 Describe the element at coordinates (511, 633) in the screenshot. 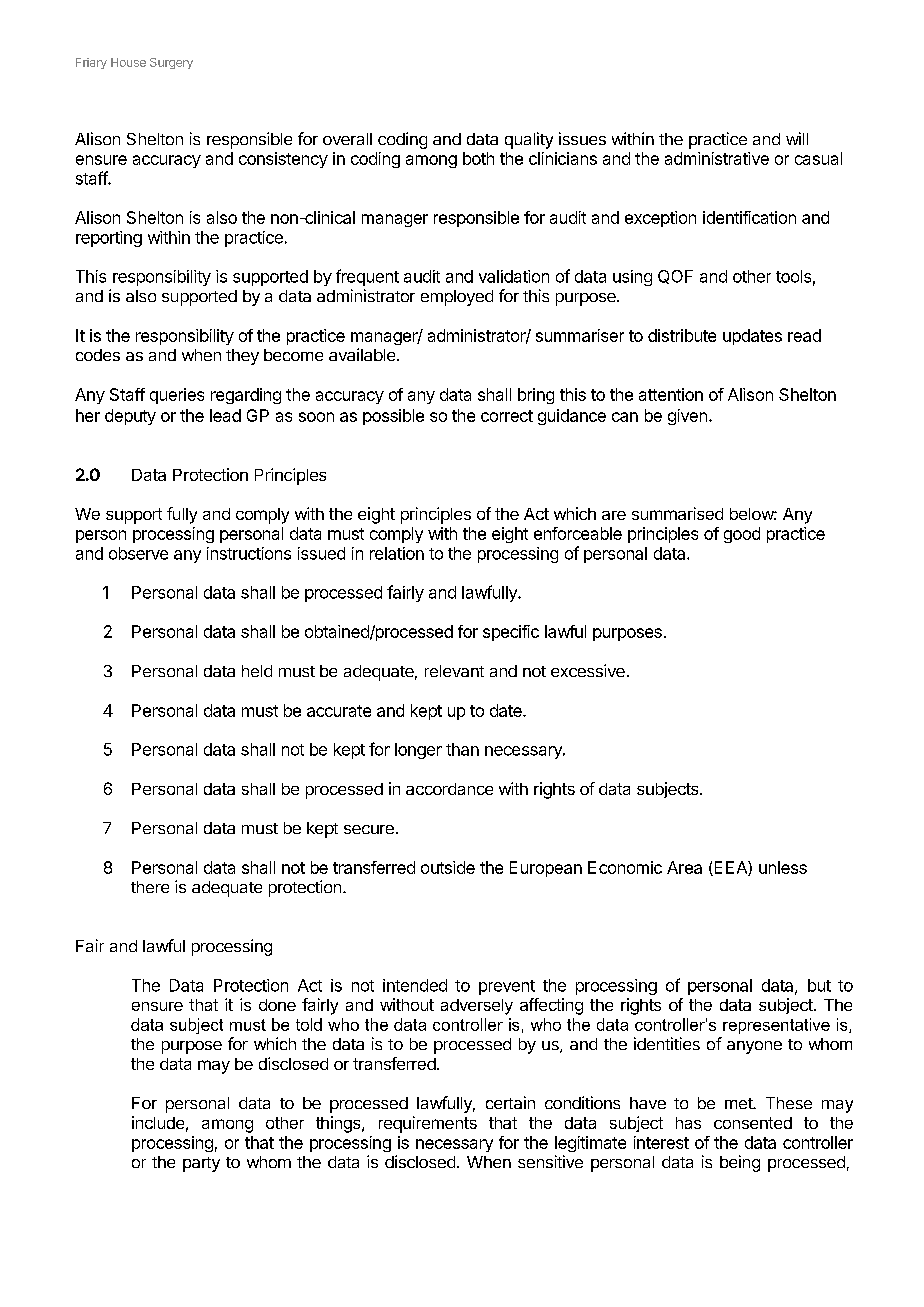

I see `specific` at that location.
